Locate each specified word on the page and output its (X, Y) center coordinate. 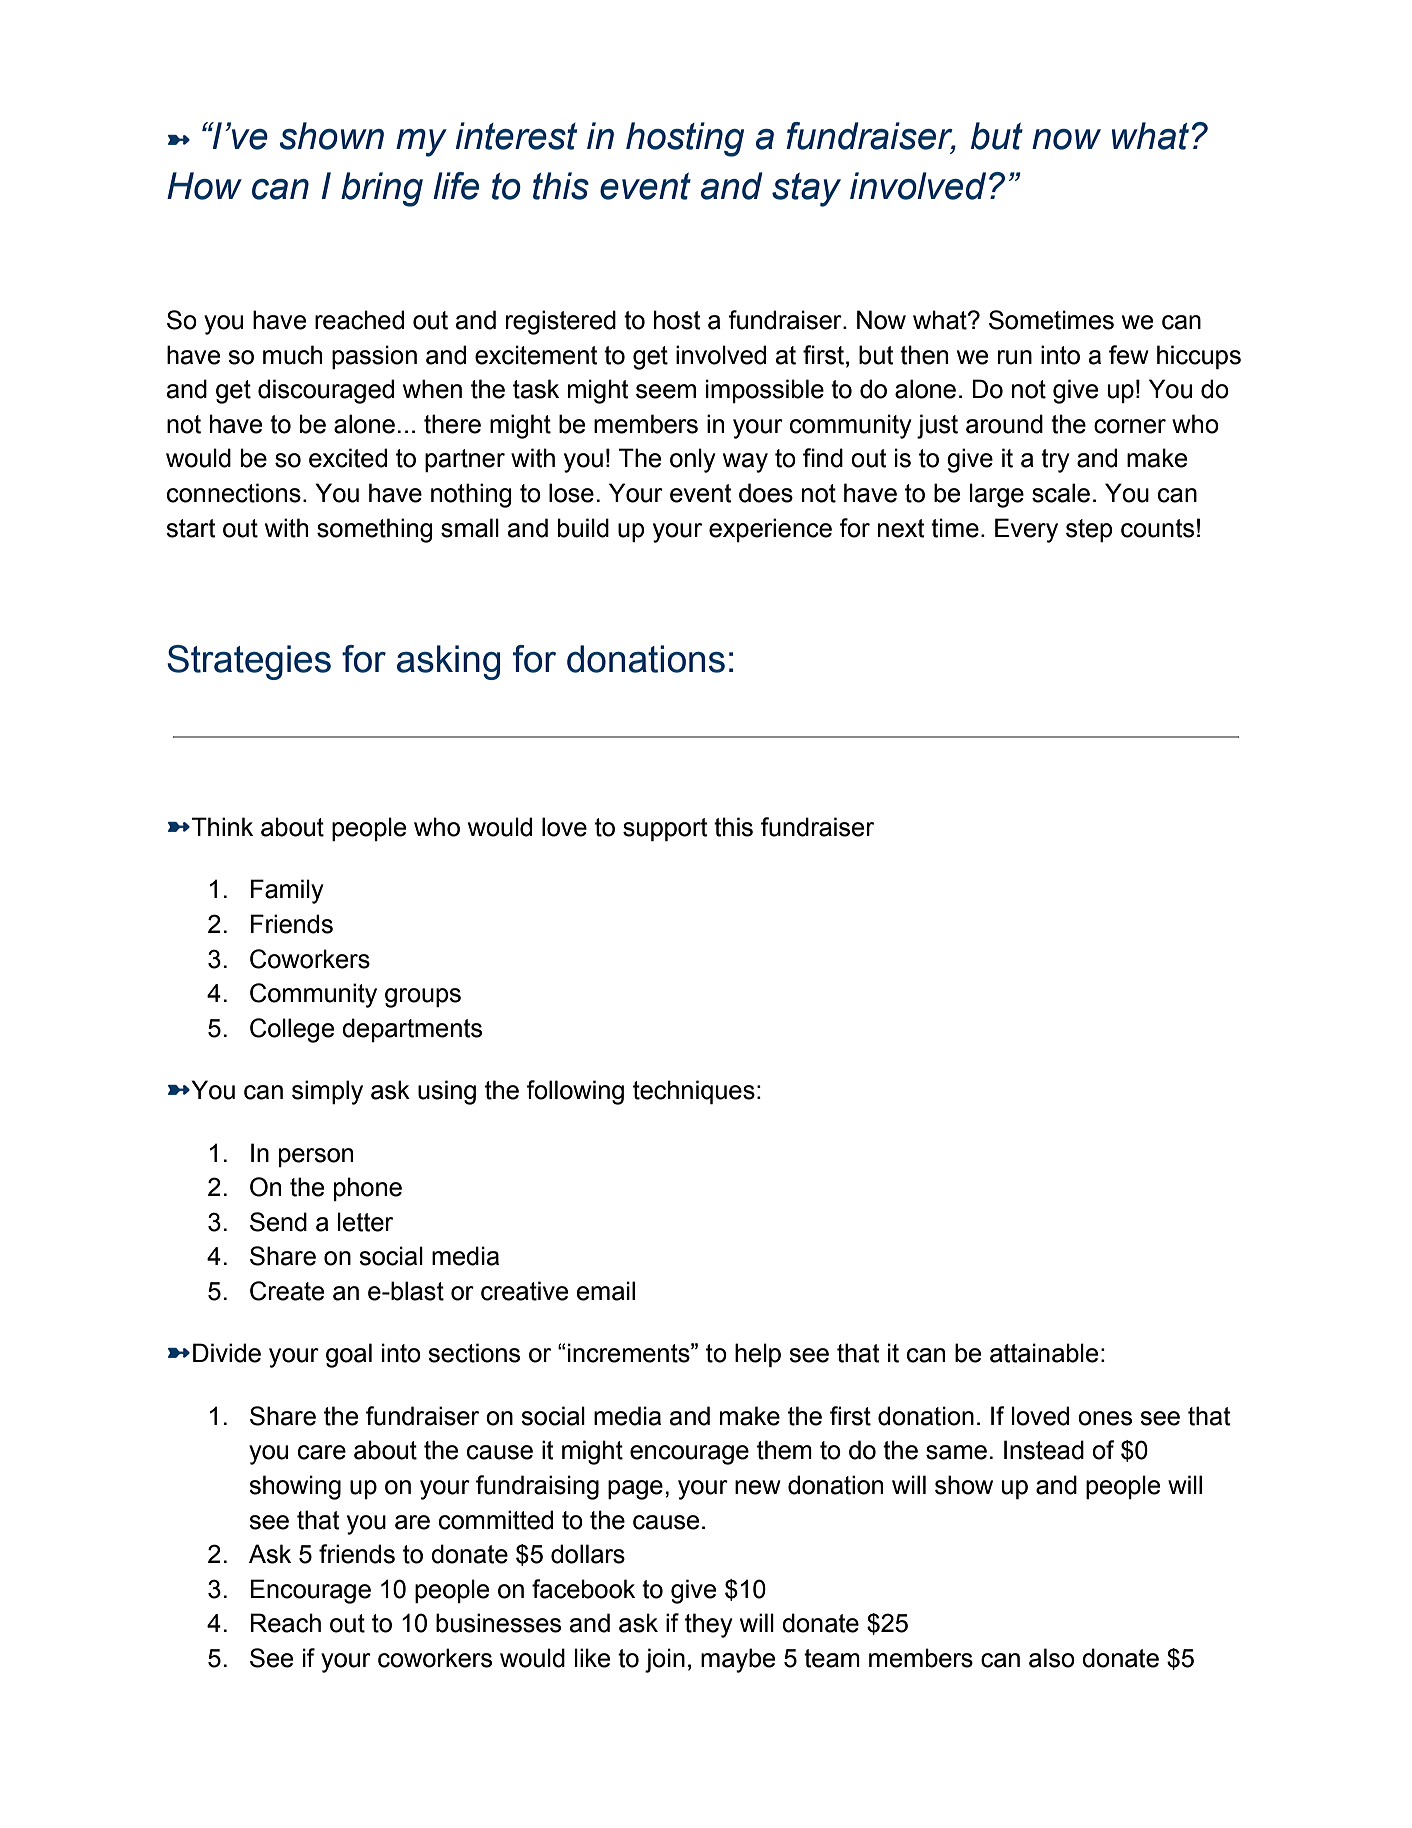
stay (806, 190)
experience (770, 530)
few (1129, 355)
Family (287, 891)
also (1052, 1658)
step (1089, 530)
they (709, 1625)
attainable (1044, 1353)
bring (382, 189)
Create (287, 1291)
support (665, 829)
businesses (498, 1623)
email (605, 1291)
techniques (694, 1092)
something (375, 530)
